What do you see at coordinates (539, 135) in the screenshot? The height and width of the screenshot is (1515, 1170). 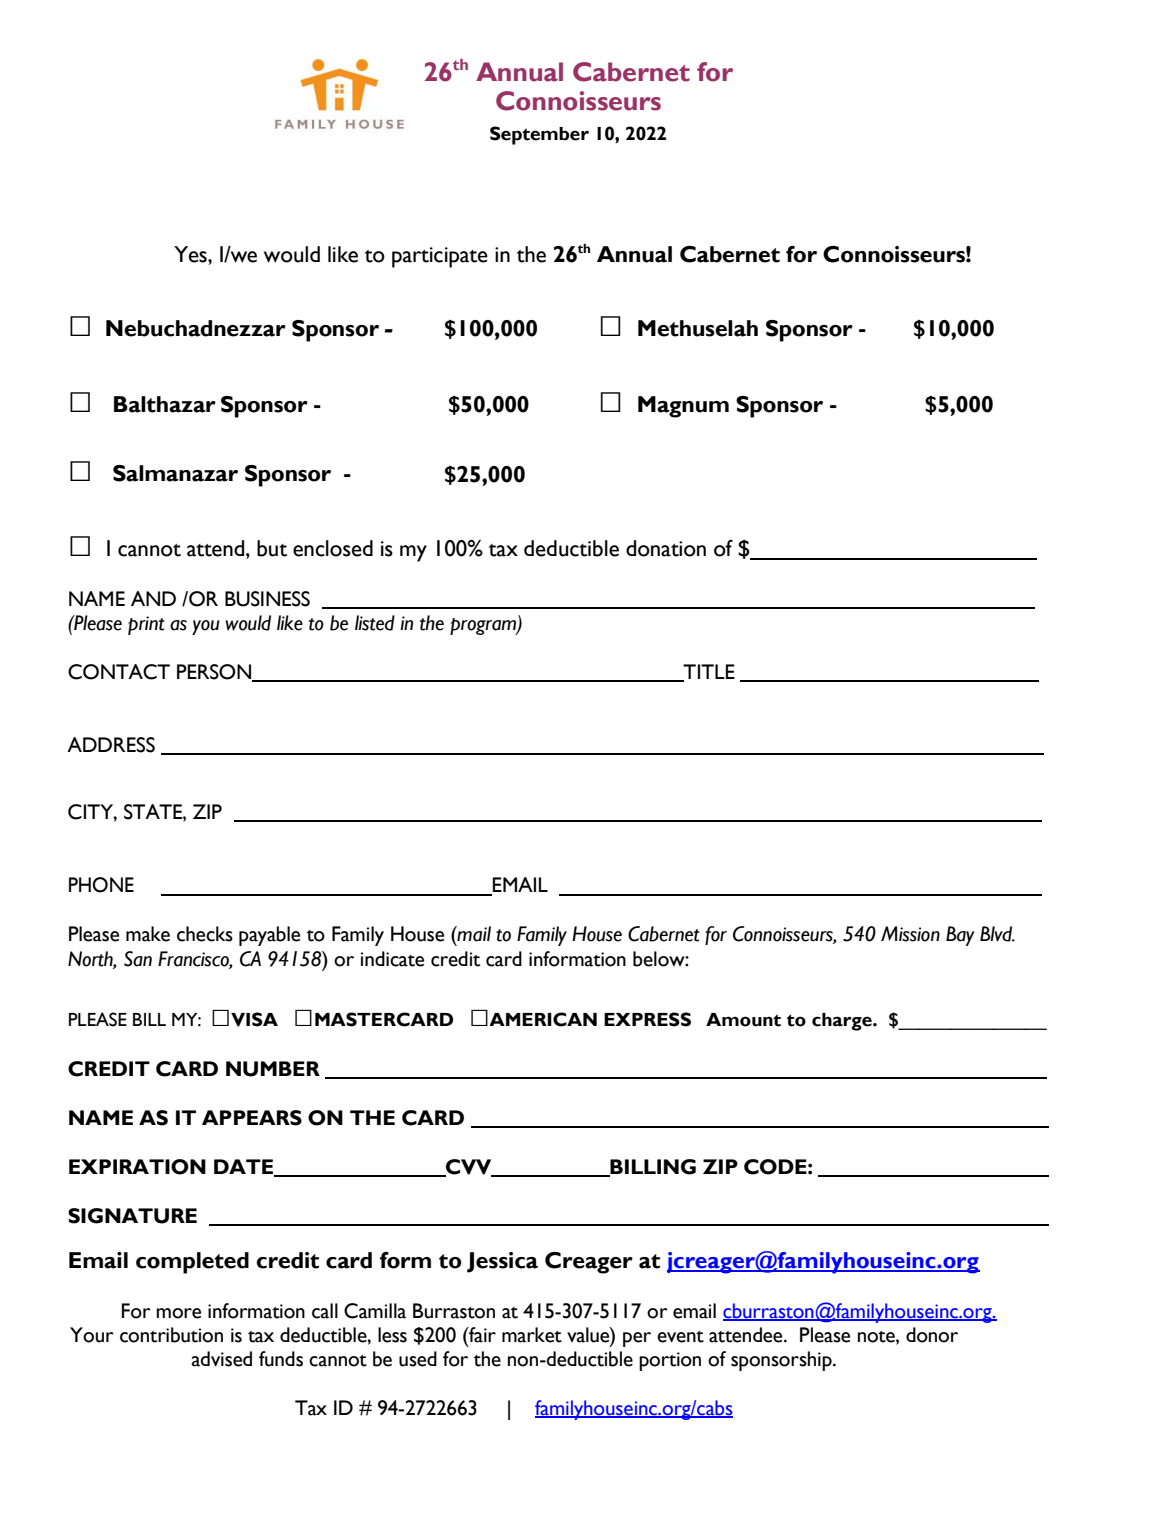 I see `September` at bounding box center [539, 135].
